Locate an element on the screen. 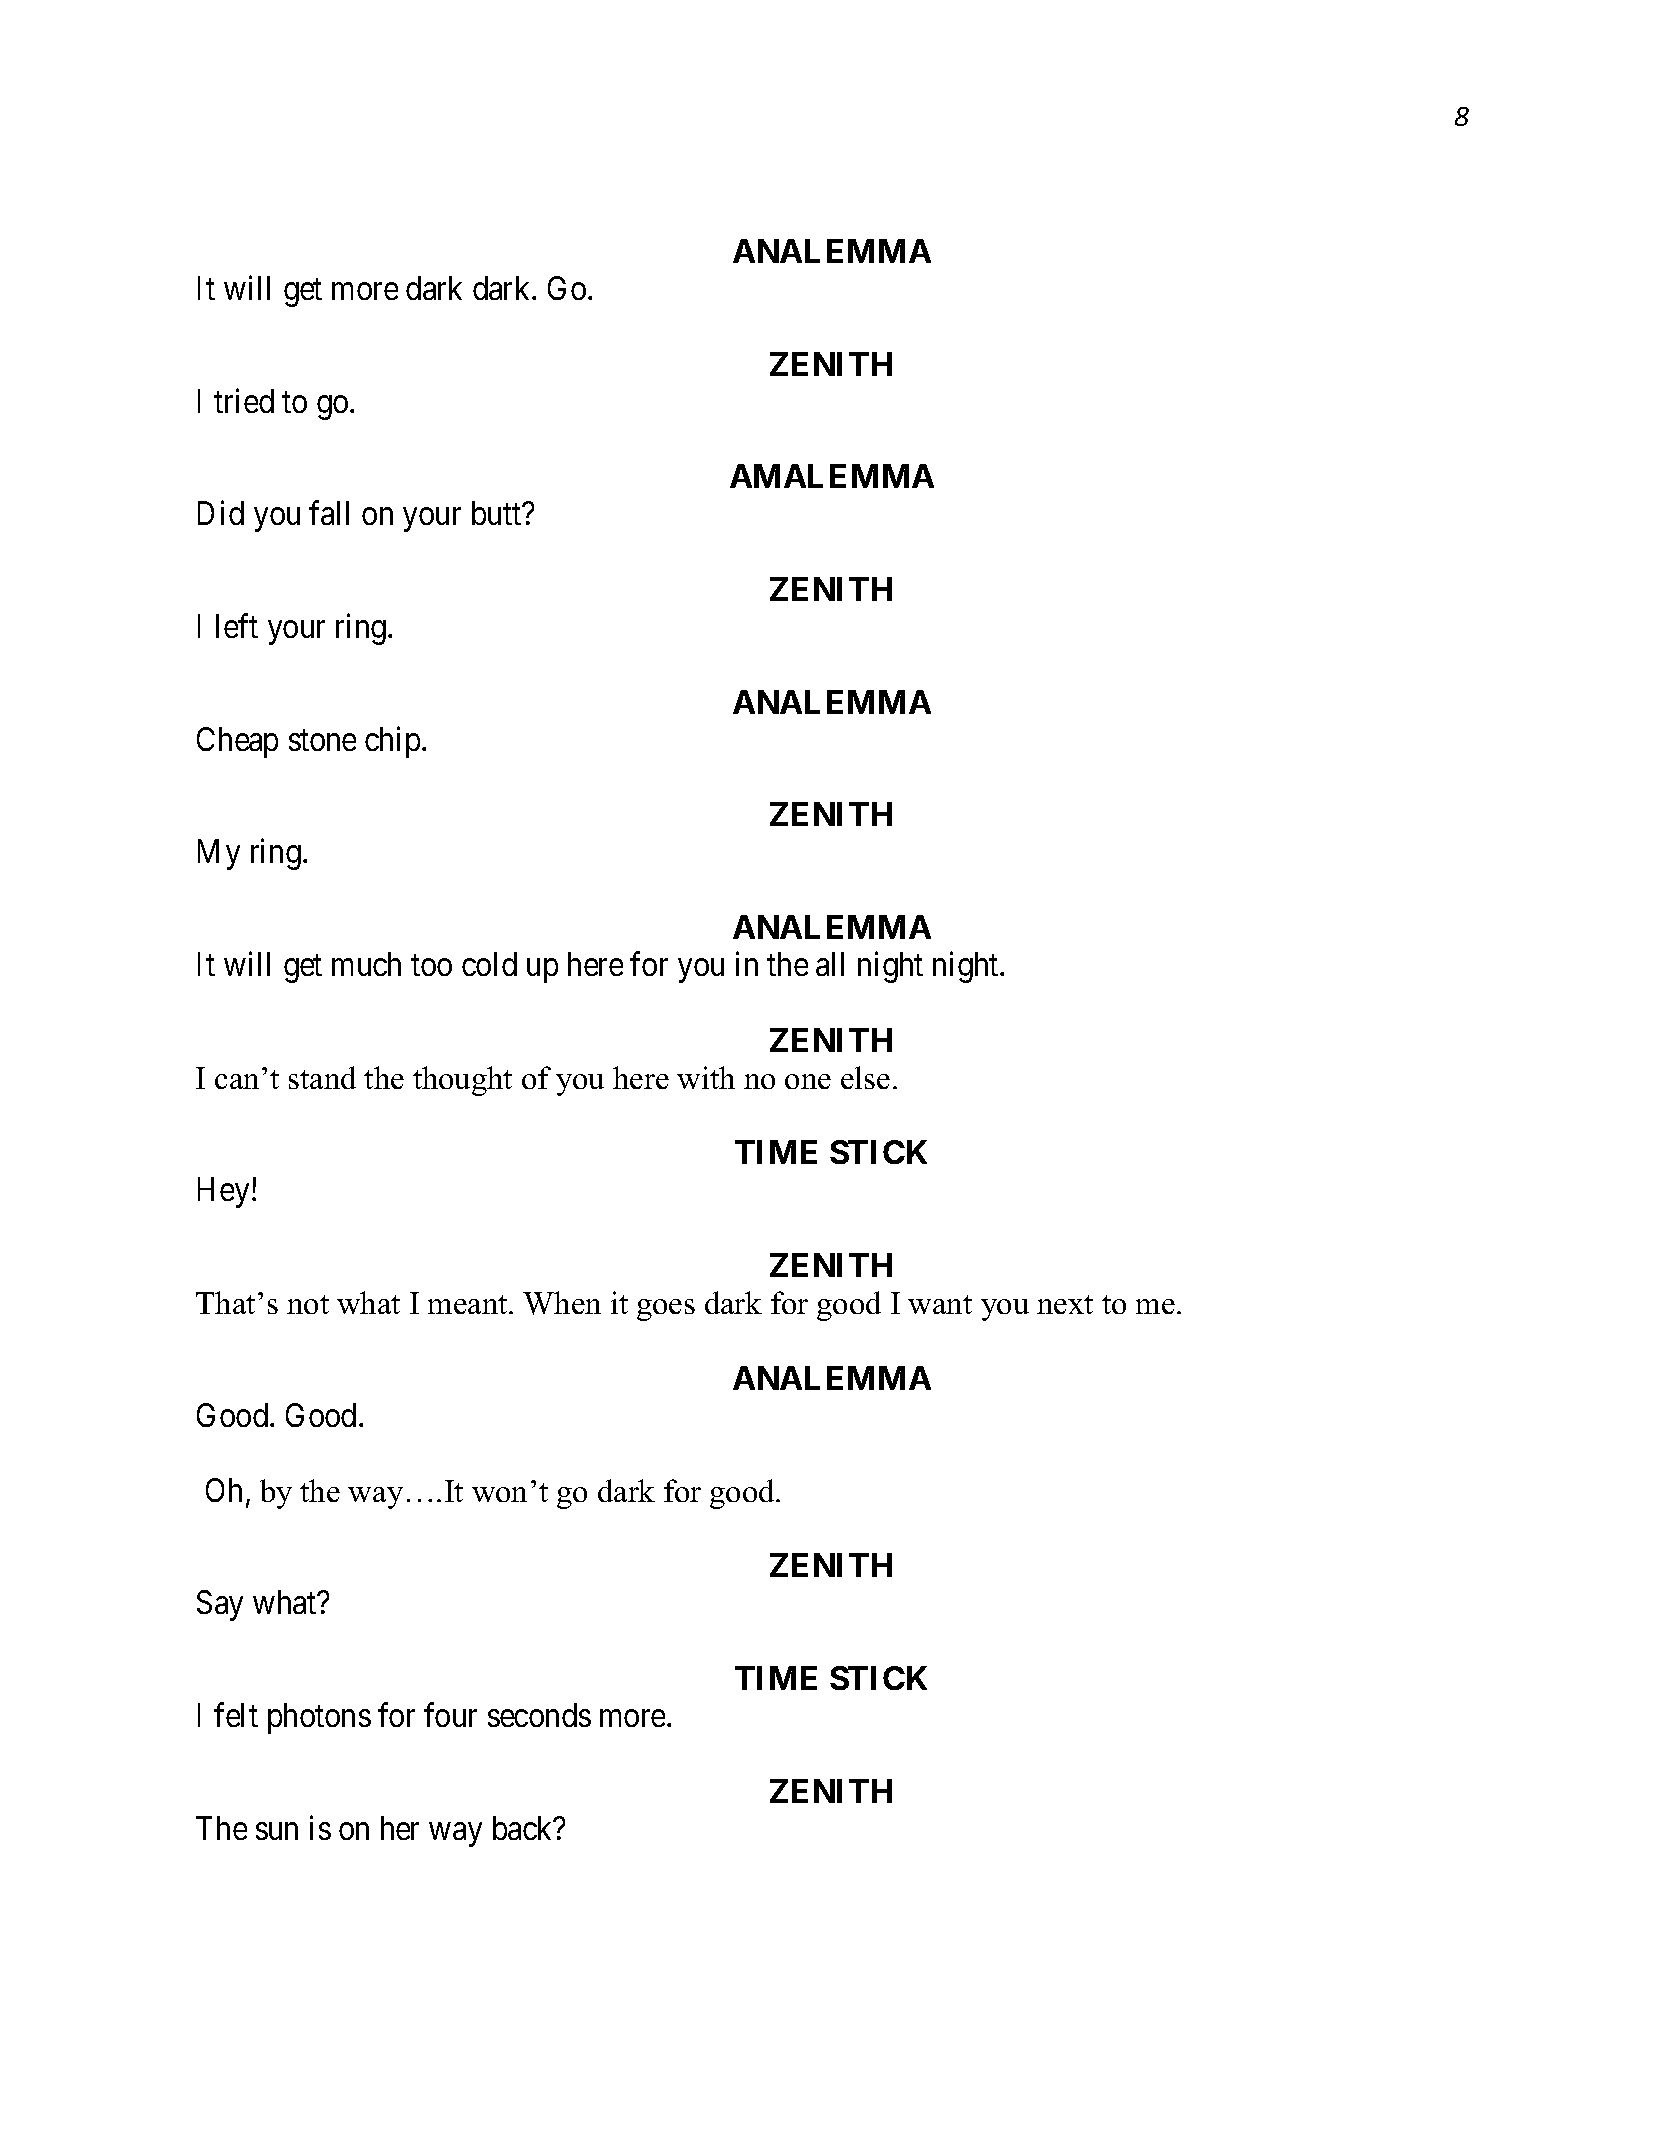  want is located at coordinates (940, 1304).
